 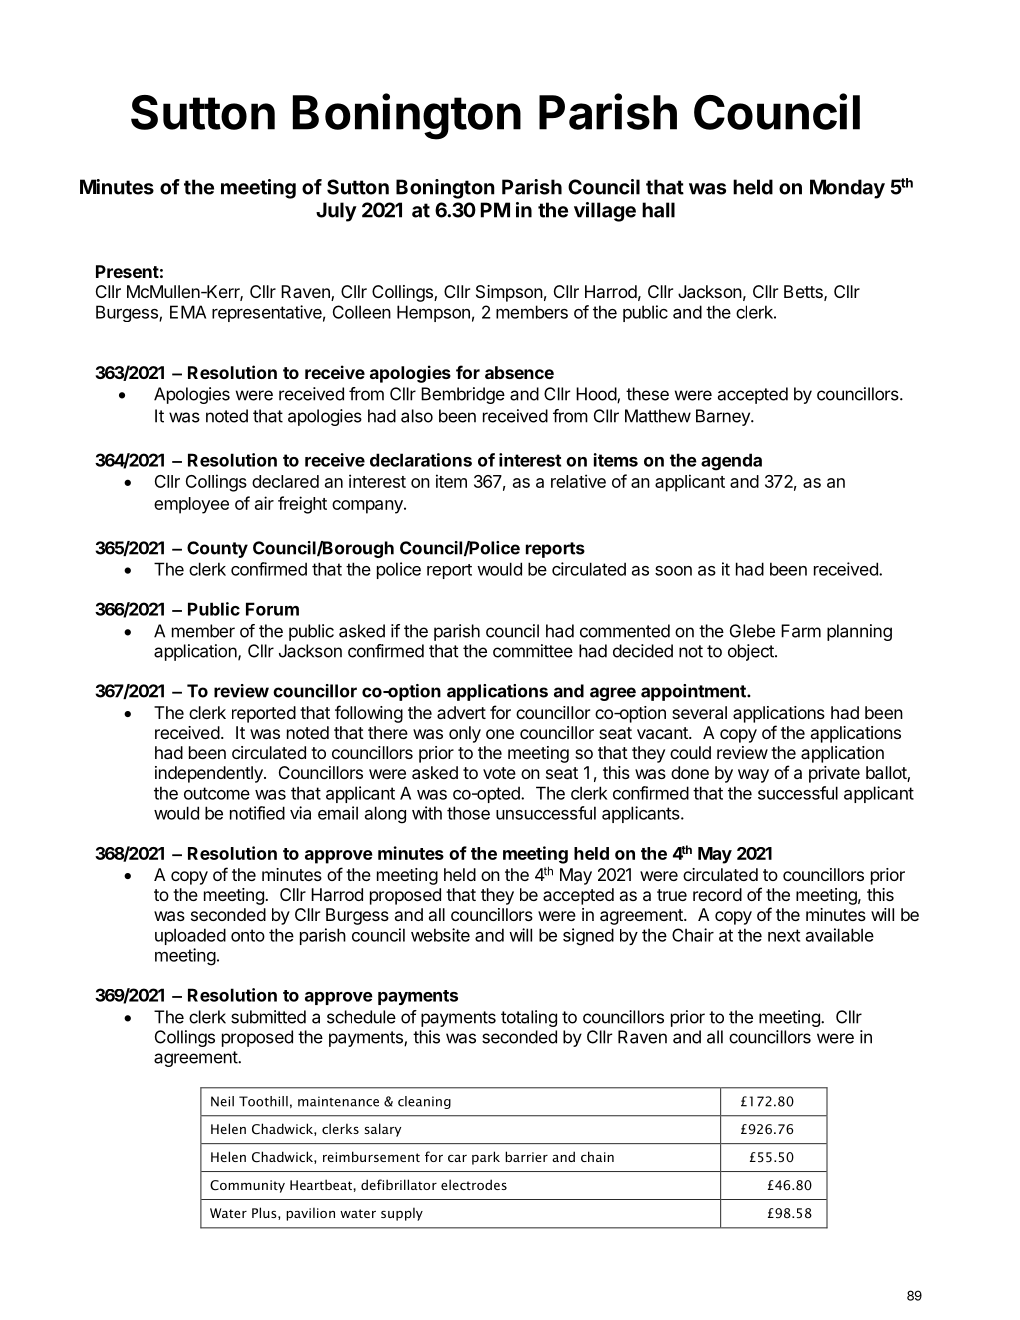 I want to click on object, so click(x=752, y=652).
